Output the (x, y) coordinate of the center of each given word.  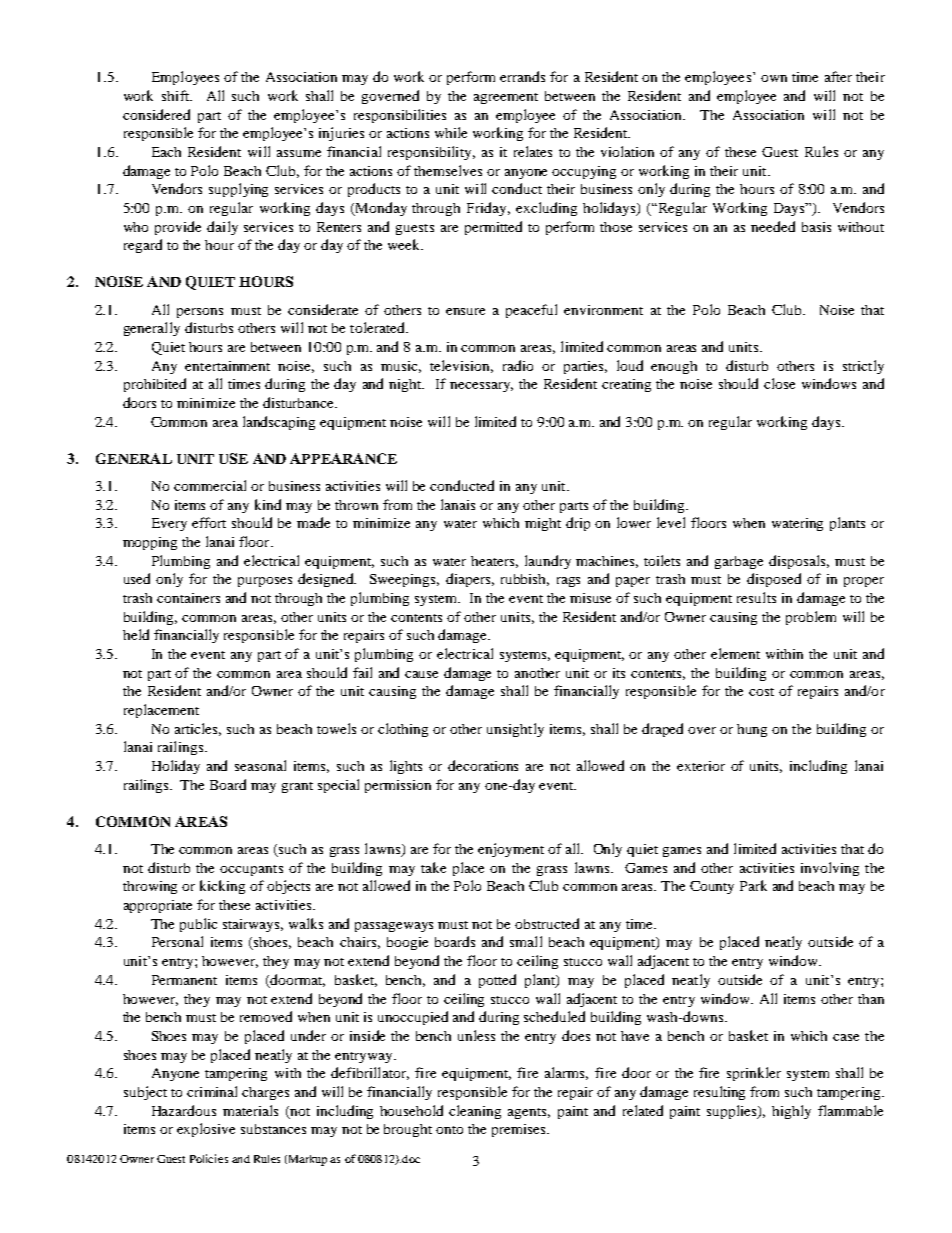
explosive (206, 1130)
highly (791, 1112)
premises (520, 1130)
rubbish (525, 580)
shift (176, 95)
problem (811, 618)
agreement (506, 98)
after (838, 76)
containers (188, 598)
